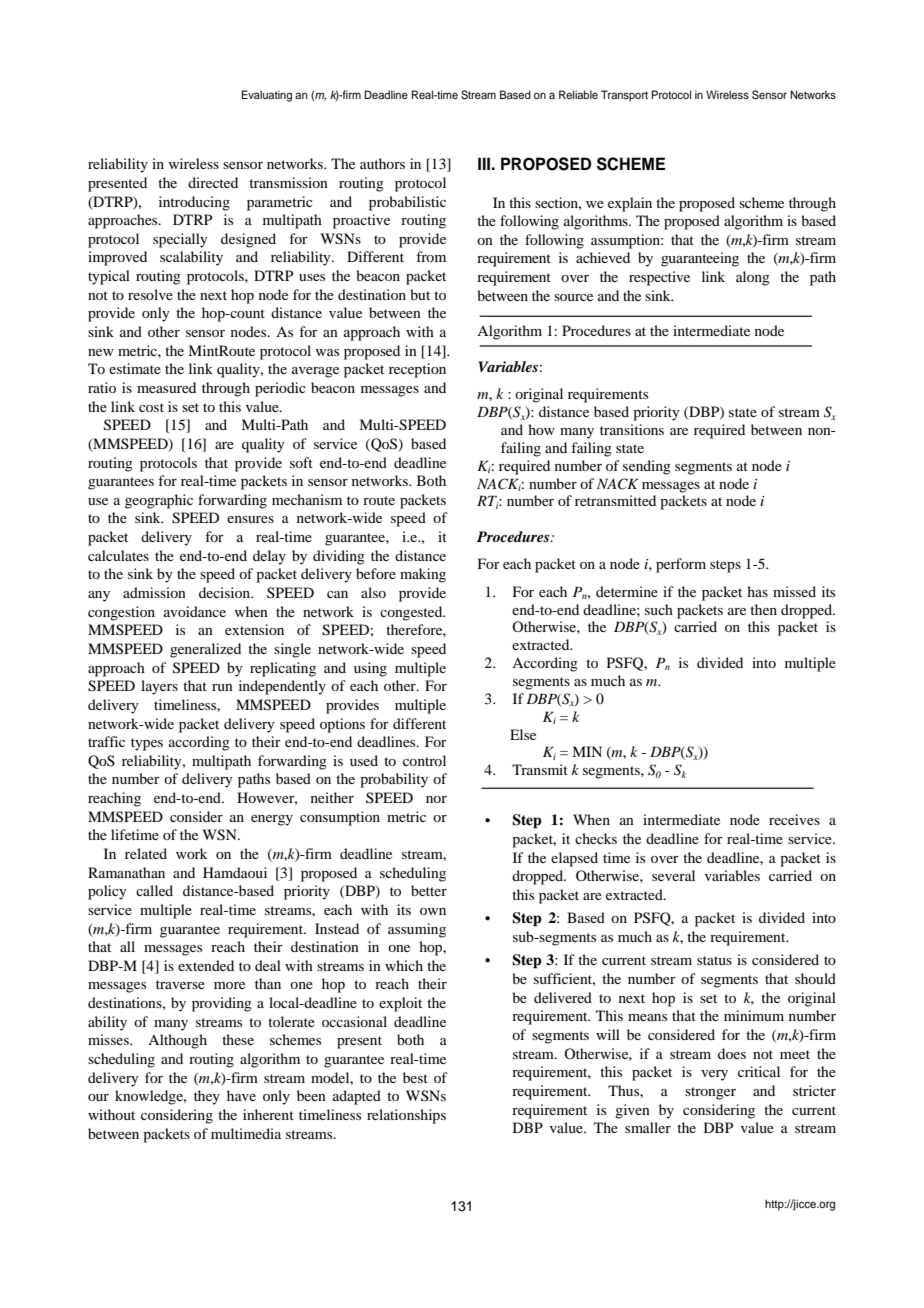 This screenshot has height=1308, width=924. What do you see at coordinates (207, 1097) in the screenshot?
I see `they` at bounding box center [207, 1097].
